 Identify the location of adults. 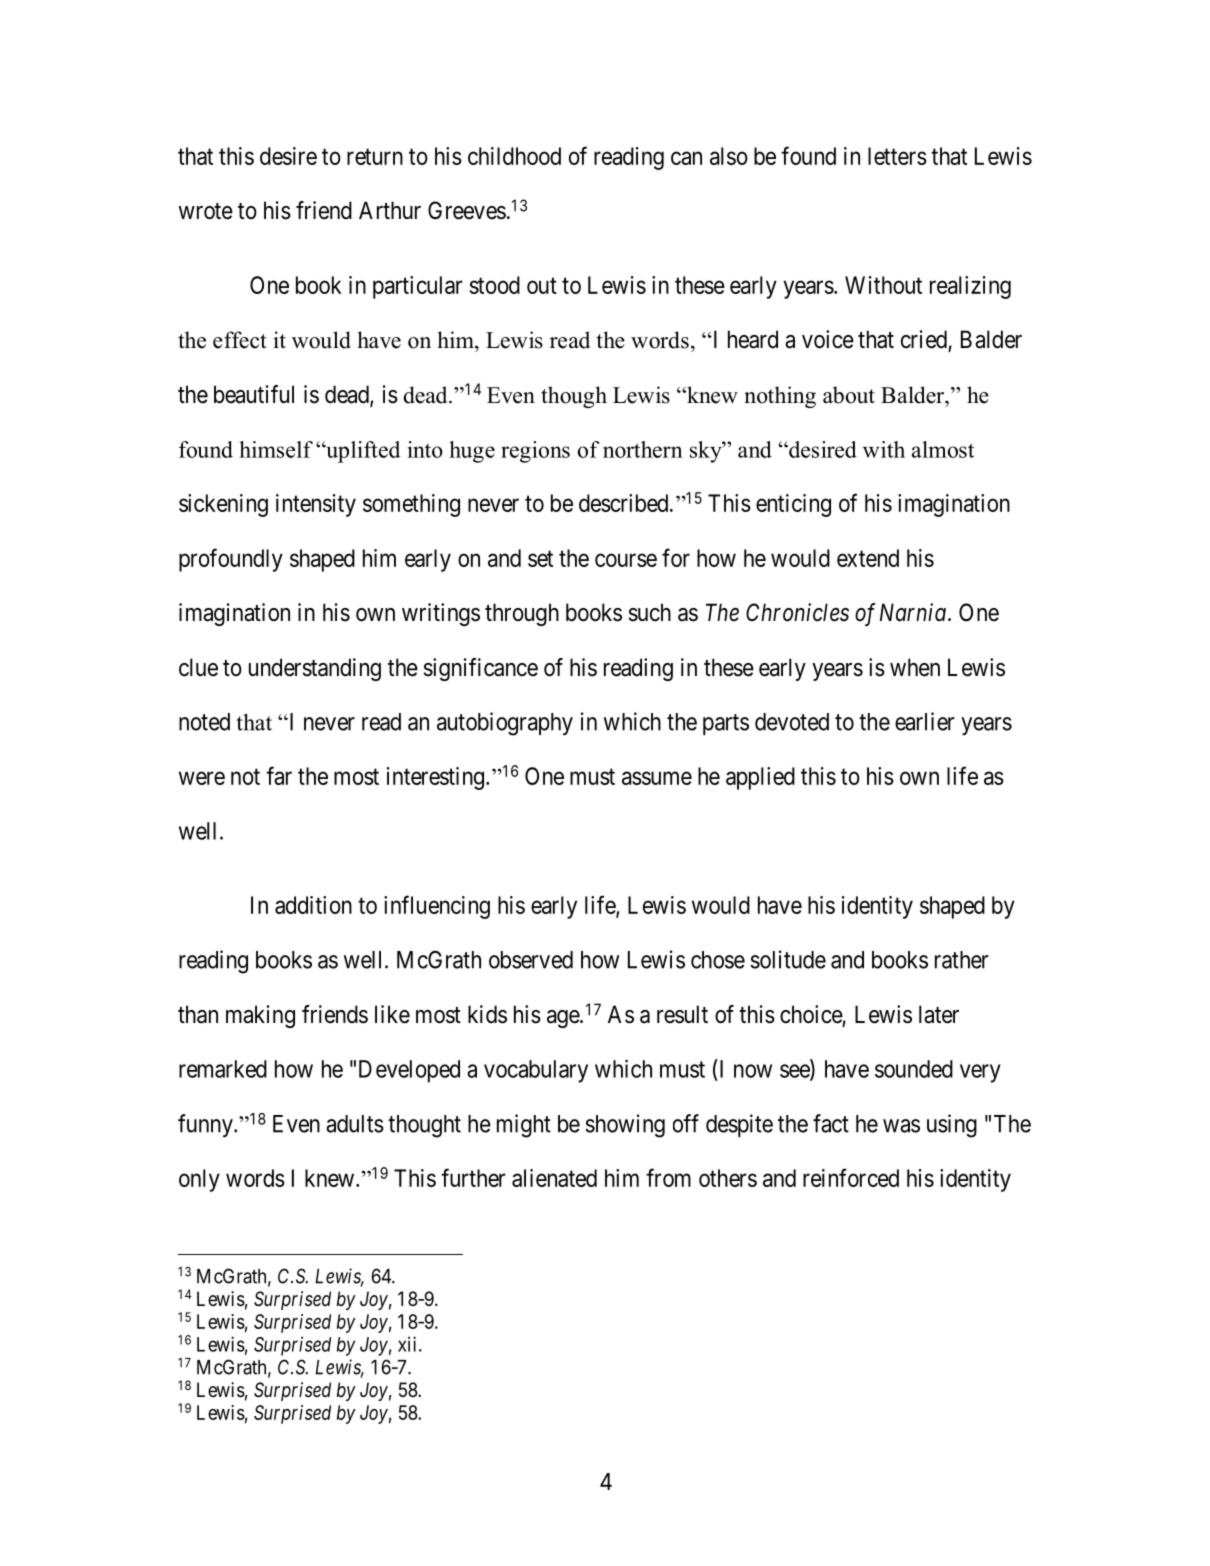
(355, 1124).
